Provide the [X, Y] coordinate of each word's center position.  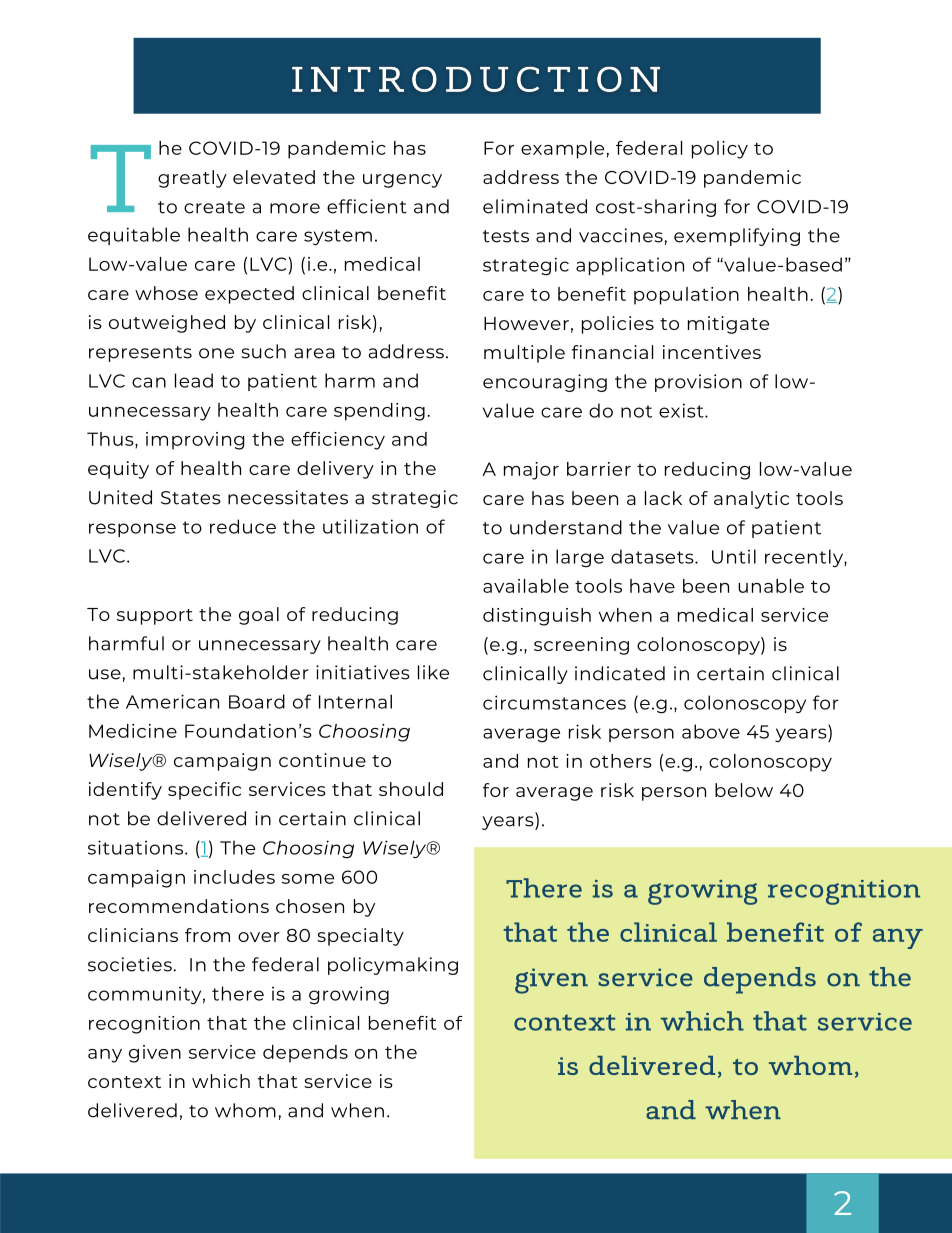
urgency [402, 181]
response [132, 530]
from [207, 935]
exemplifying [737, 237]
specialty [360, 937]
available [526, 586]
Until [734, 556]
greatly [192, 179]
